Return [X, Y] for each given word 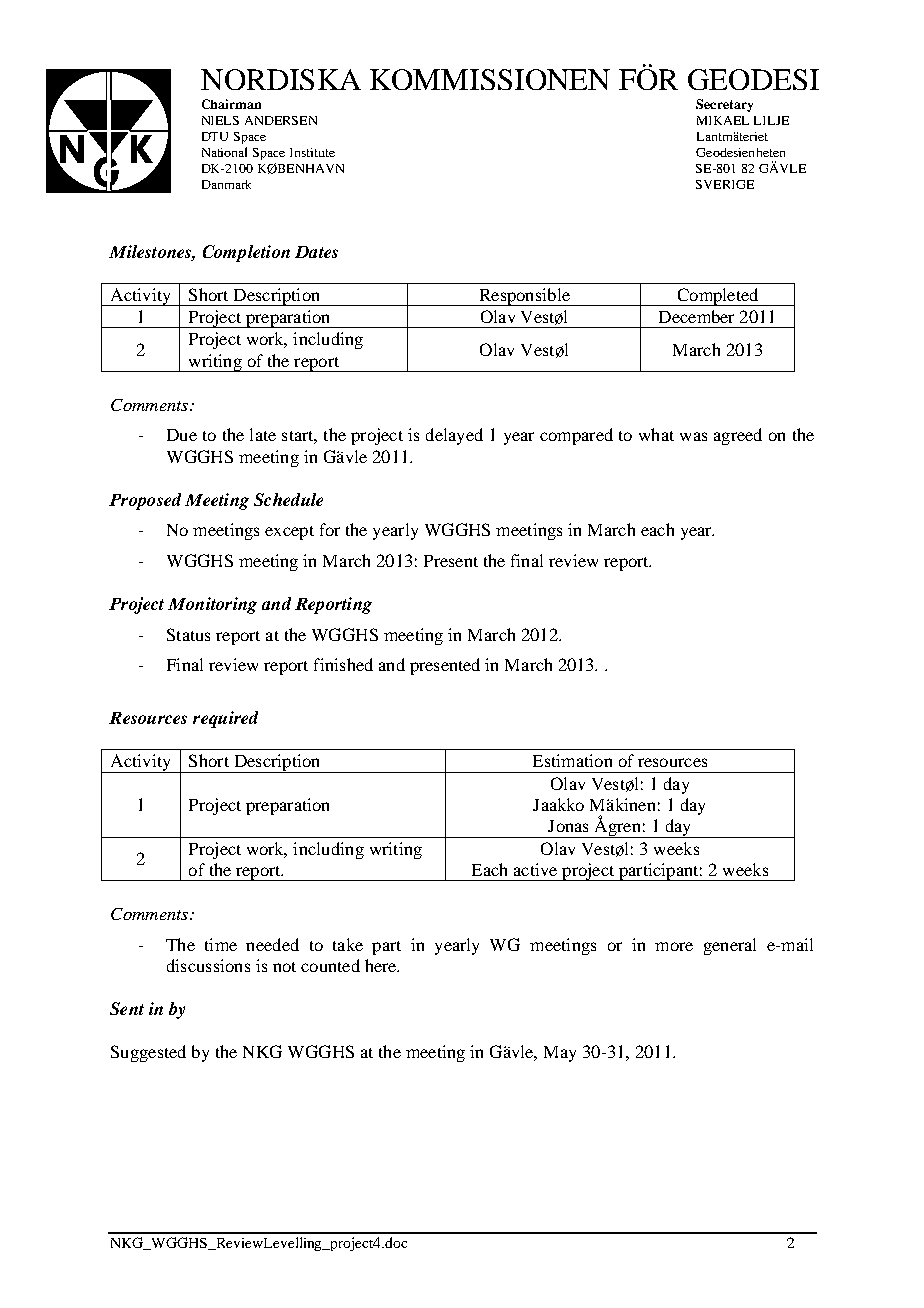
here [382, 965]
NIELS [220, 120]
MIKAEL [723, 120]
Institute [312, 152]
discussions [208, 965]
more [674, 946]
